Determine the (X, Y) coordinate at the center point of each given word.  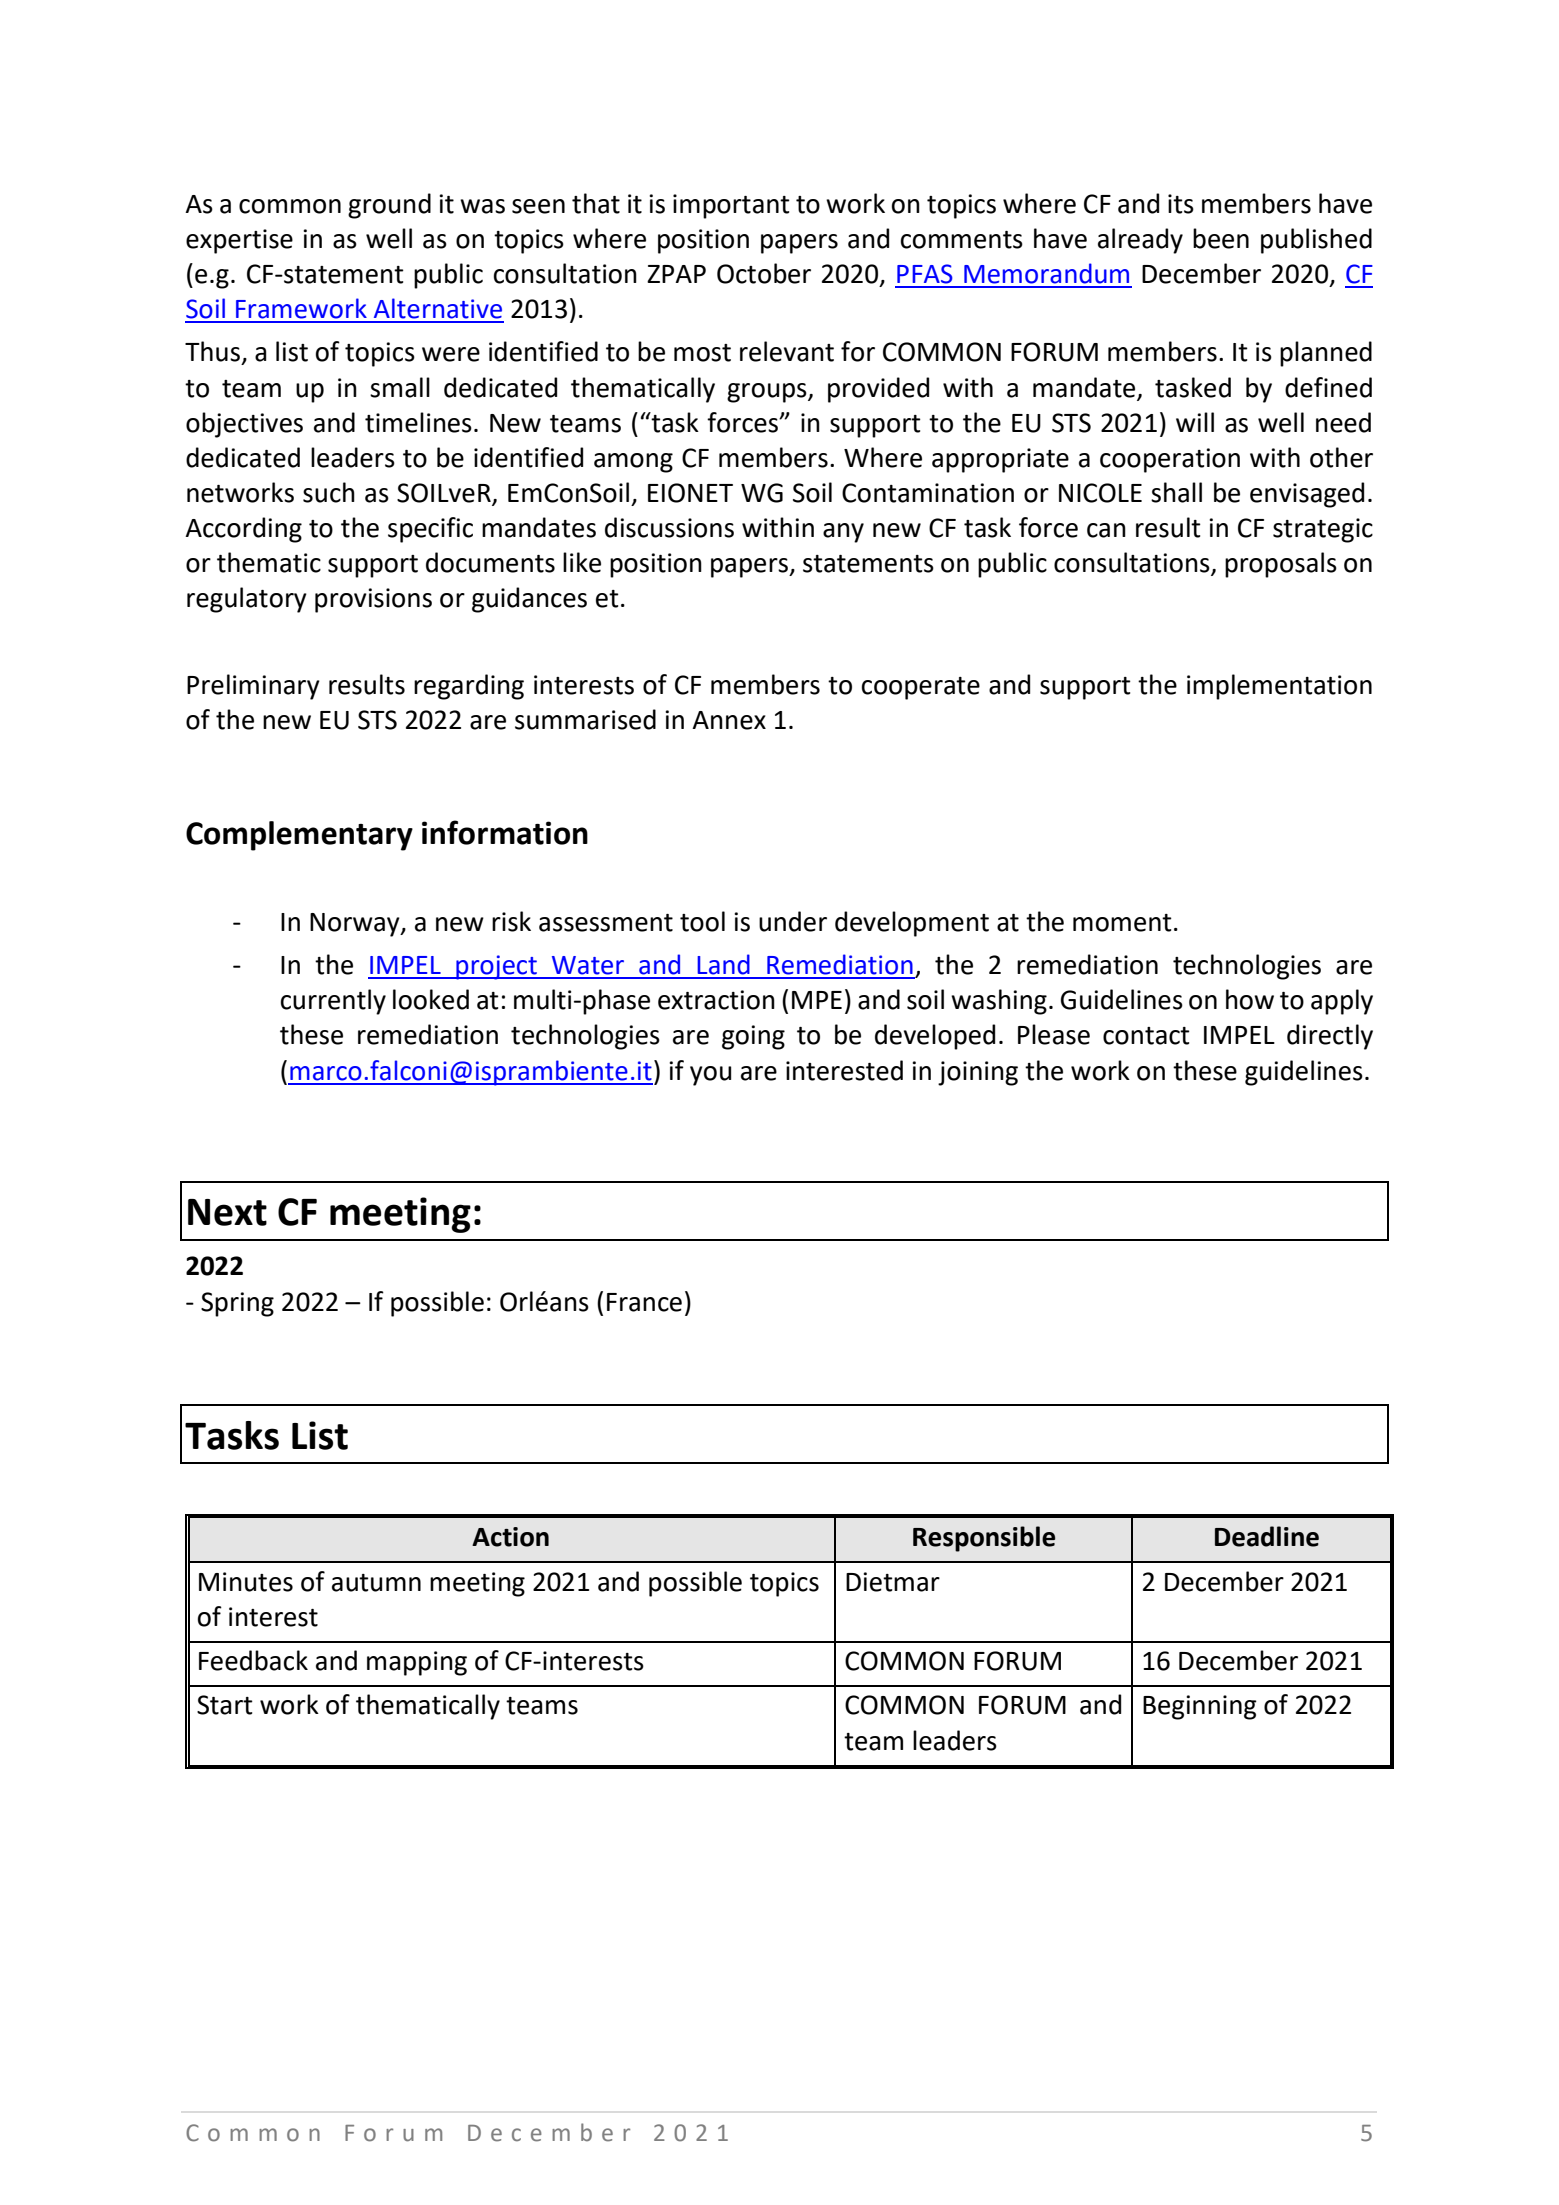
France (644, 1302)
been (1221, 238)
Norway (356, 925)
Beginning (1200, 1707)
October (764, 273)
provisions (373, 600)
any (843, 533)
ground (389, 206)
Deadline (1267, 1536)
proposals (1281, 565)
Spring (237, 1304)
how (1250, 999)
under (793, 921)
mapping (417, 1663)
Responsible (984, 1539)
